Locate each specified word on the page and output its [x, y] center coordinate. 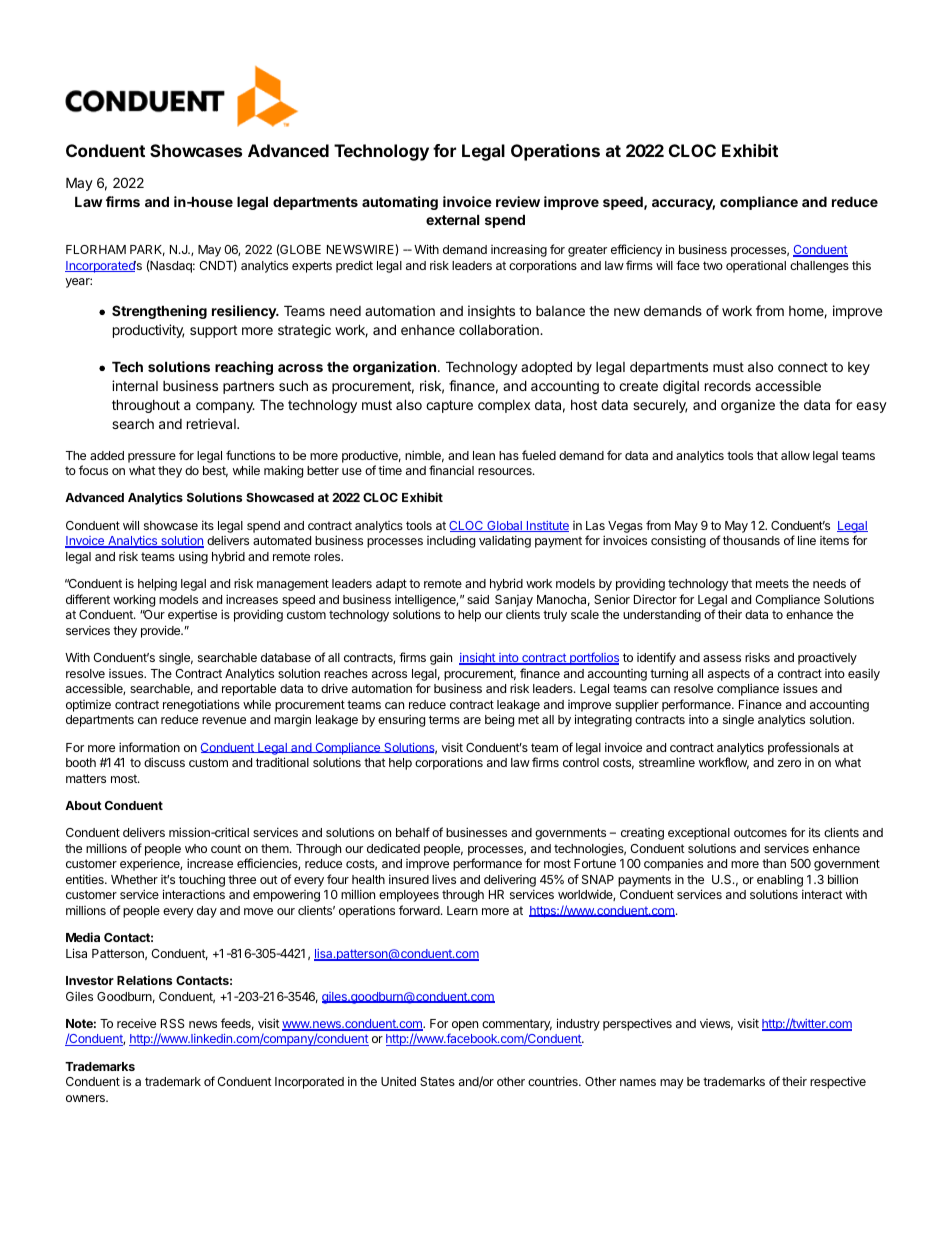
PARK [147, 250]
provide [162, 631]
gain [441, 658]
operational [756, 267]
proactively [827, 658]
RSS [173, 1023]
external [452, 219]
